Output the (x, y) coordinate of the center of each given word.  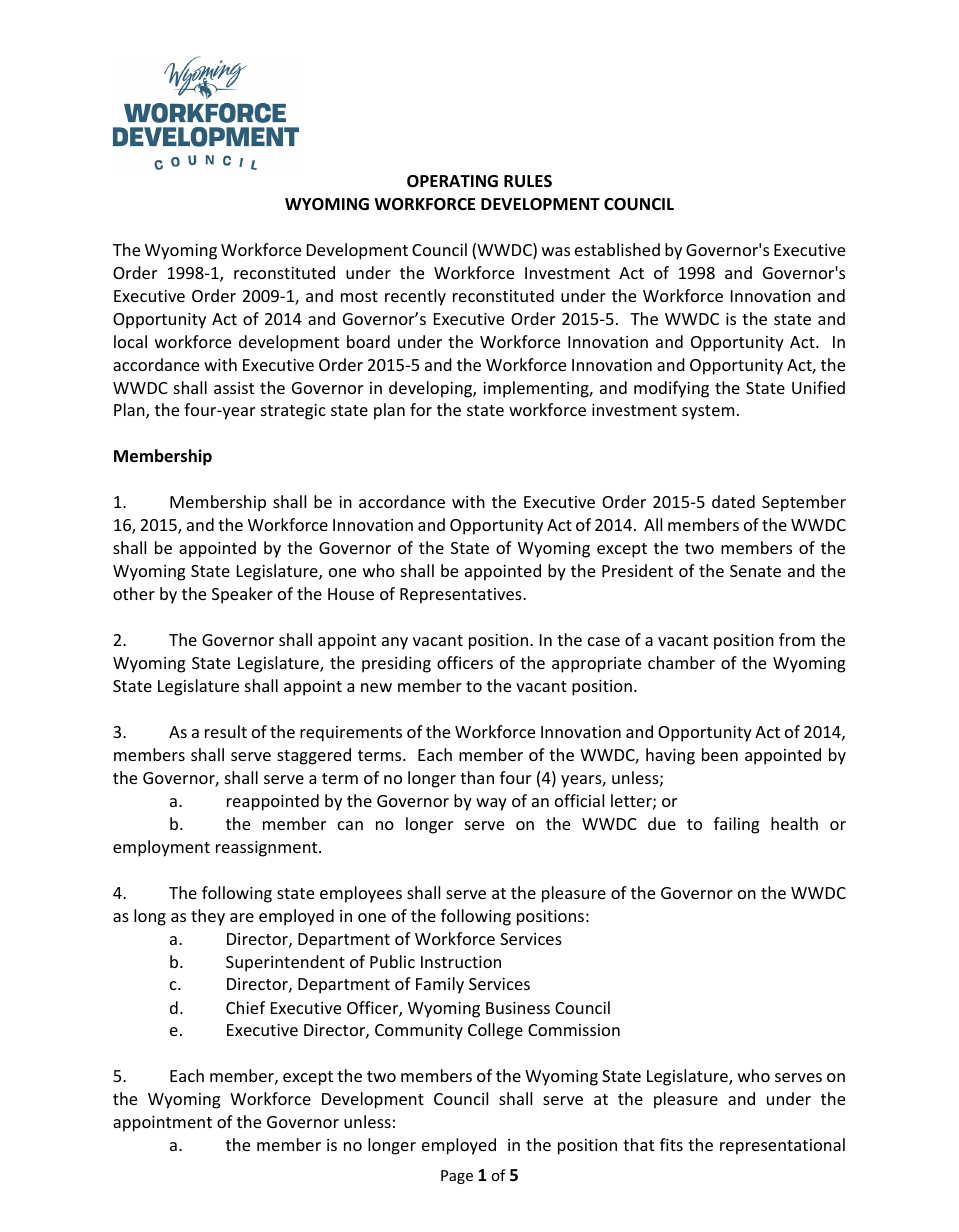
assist (234, 388)
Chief (245, 1007)
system (708, 412)
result (226, 731)
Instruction (461, 962)
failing (736, 825)
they (208, 917)
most (359, 296)
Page (457, 1177)
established (617, 249)
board (368, 341)
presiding (396, 664)
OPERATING (452, 181)
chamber (681, 662)
